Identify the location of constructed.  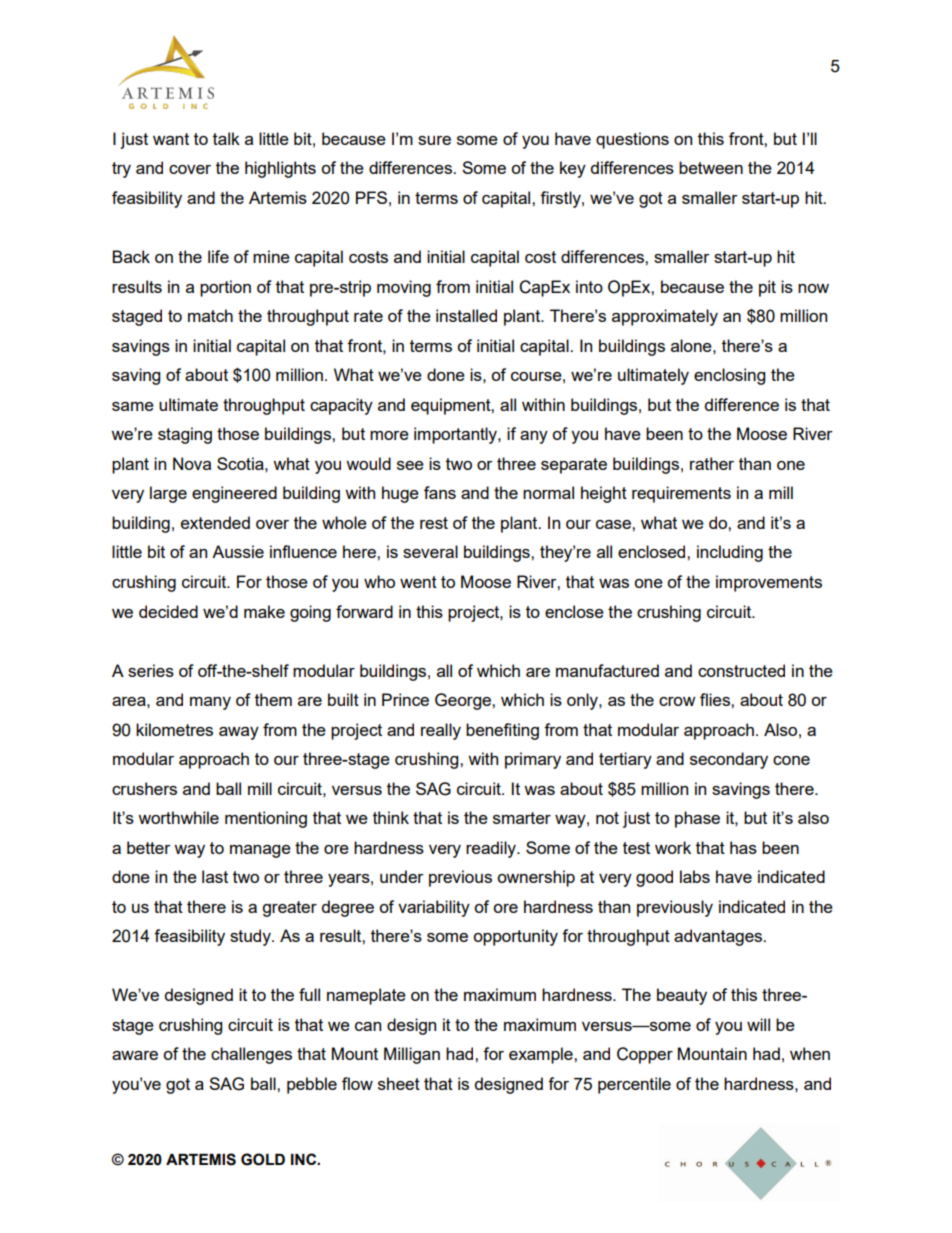
(741, 670).
